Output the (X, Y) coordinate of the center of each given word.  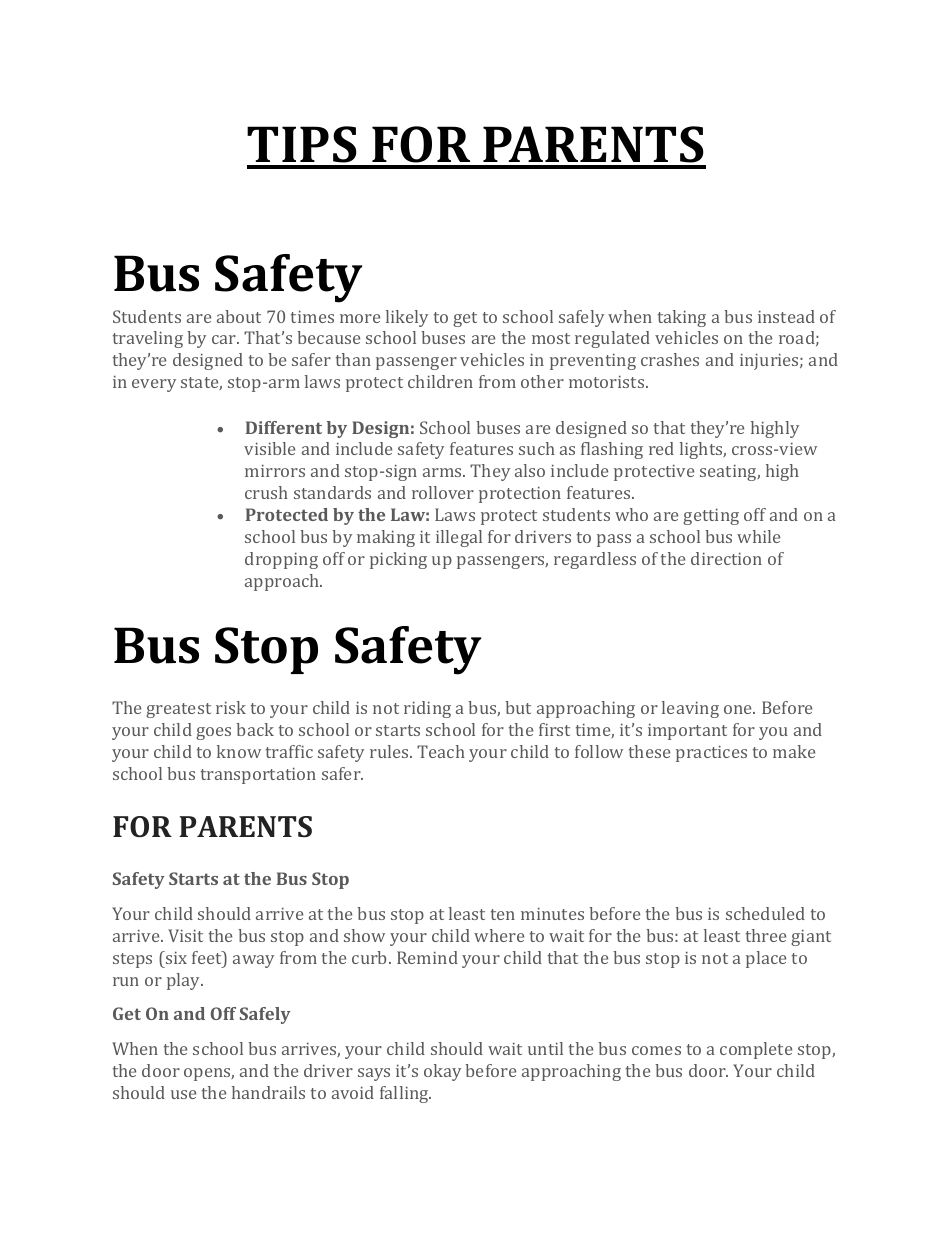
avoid (353, 1092)
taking (682, 318)
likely (407, 318)
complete (756, 1050)
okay (442, 1072)
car (225, 339)
